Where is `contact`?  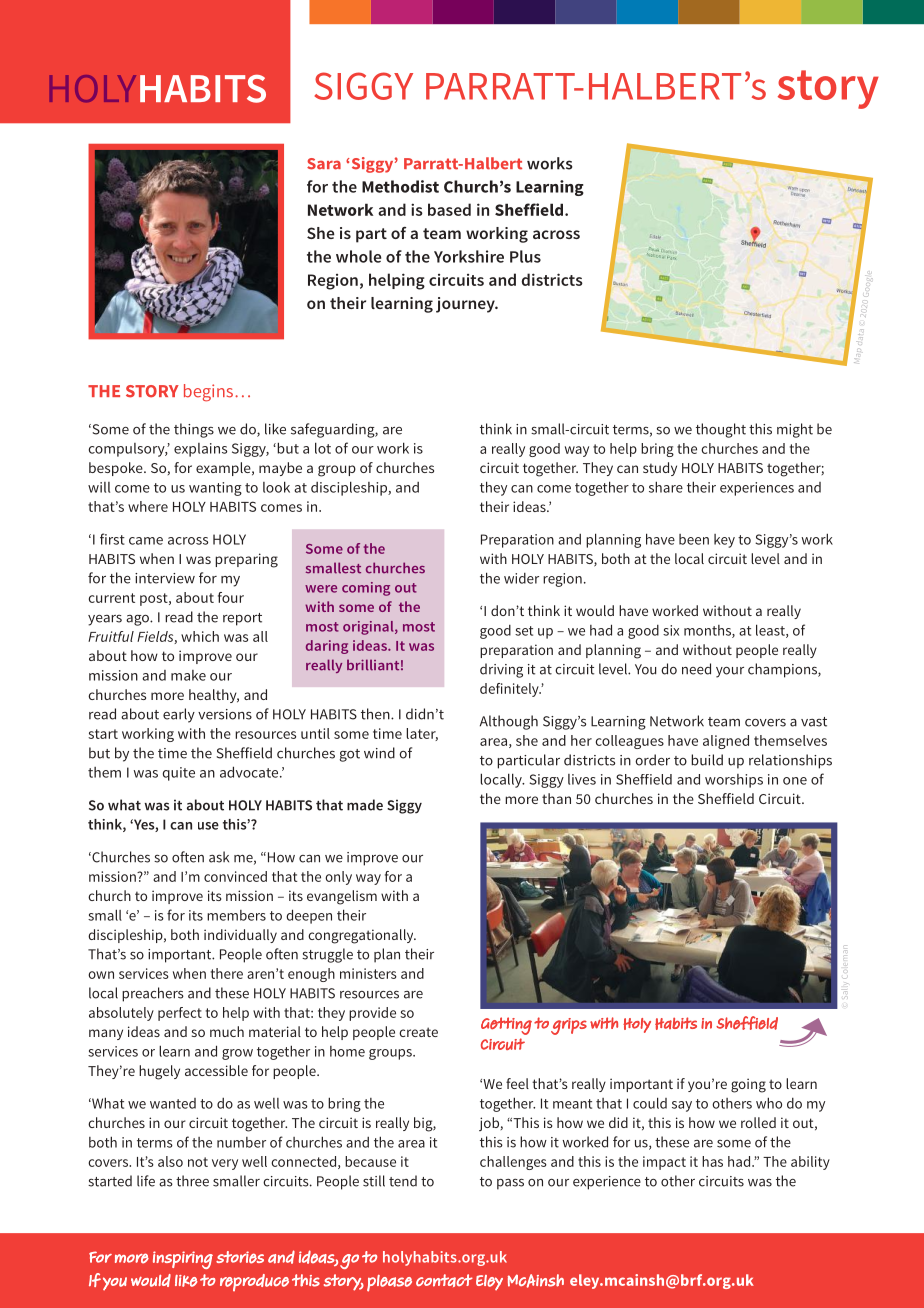 contact is located at coordinates (444, 1280).
